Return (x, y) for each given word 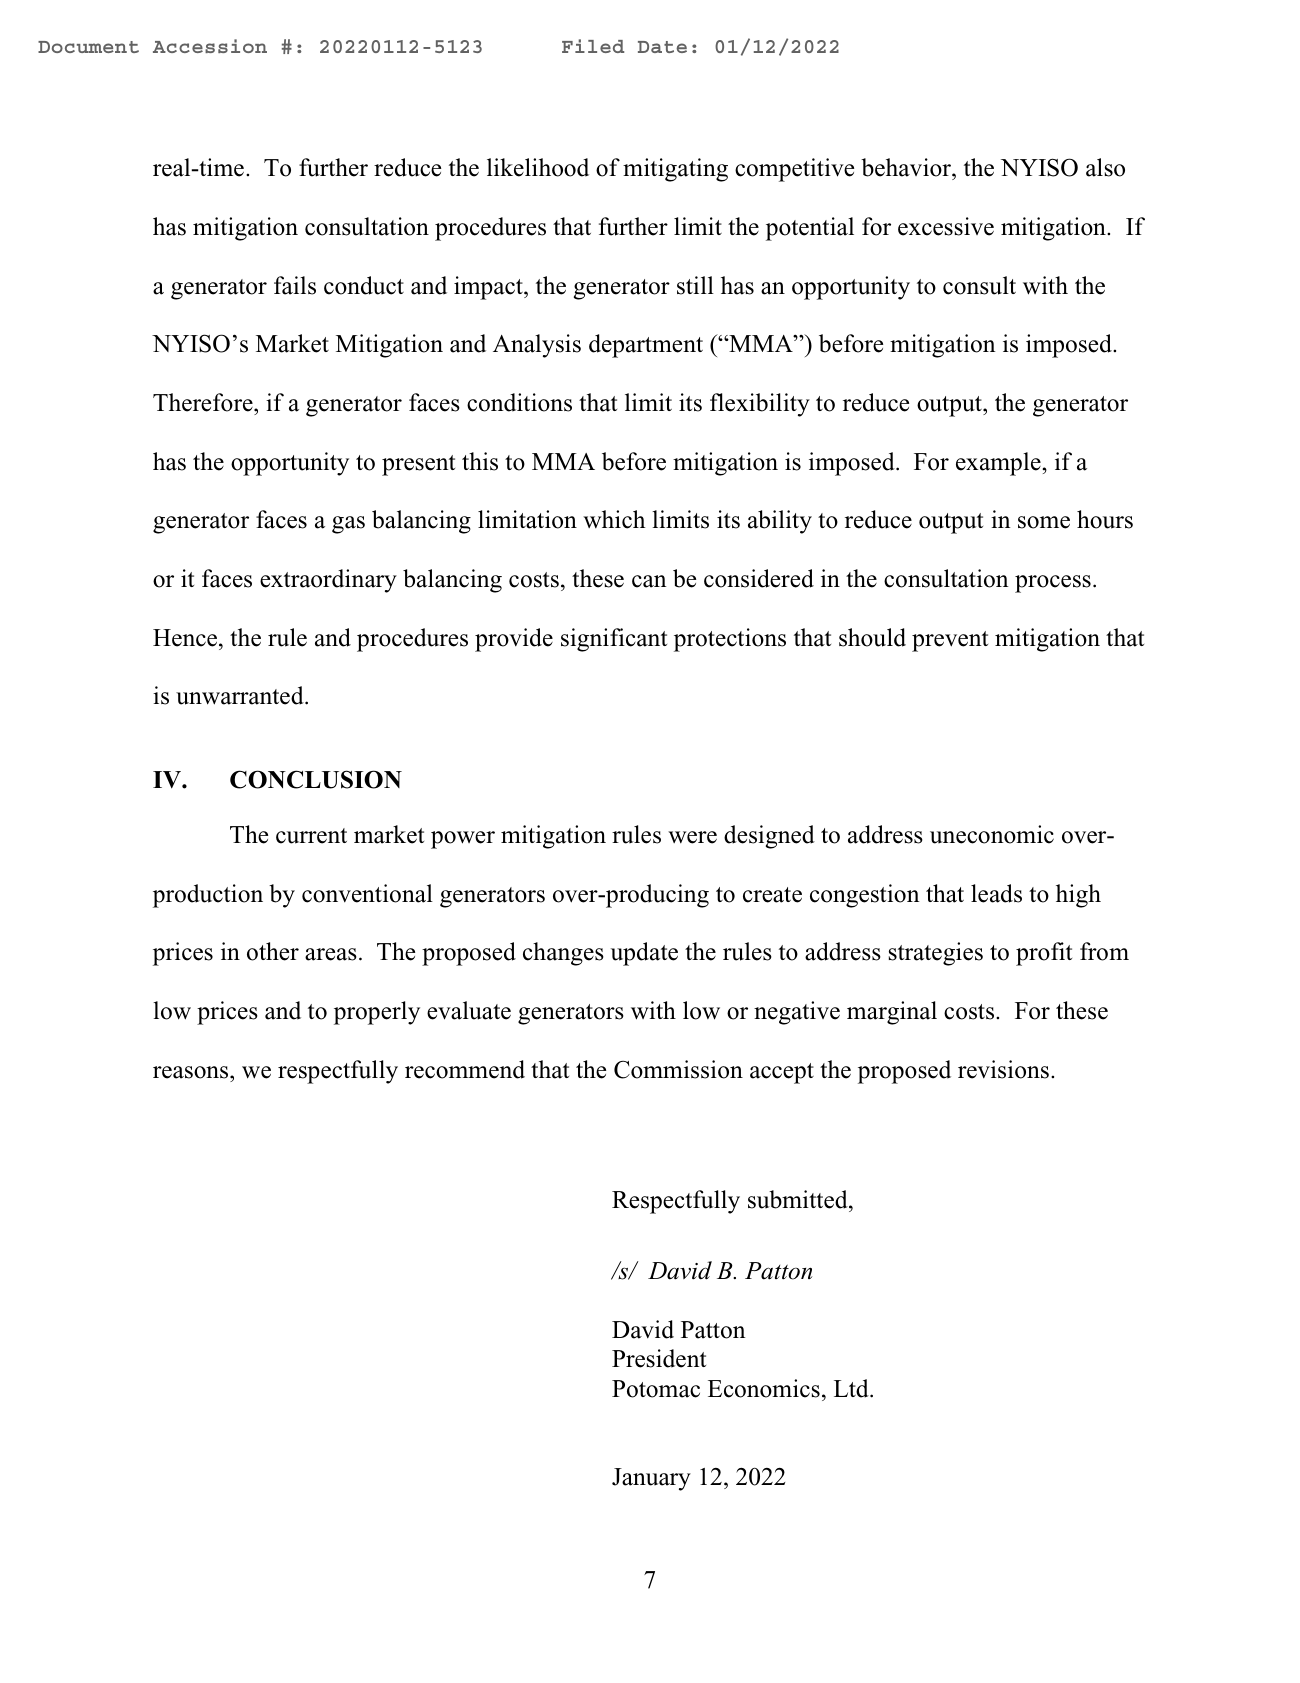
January (651, 1479)
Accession (210, 46)
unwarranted (241, 695)
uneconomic (992, 834)
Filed (593, 46)
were (692, 837)
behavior (907, 169)
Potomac (656, 1389)
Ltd (852, 1388)
